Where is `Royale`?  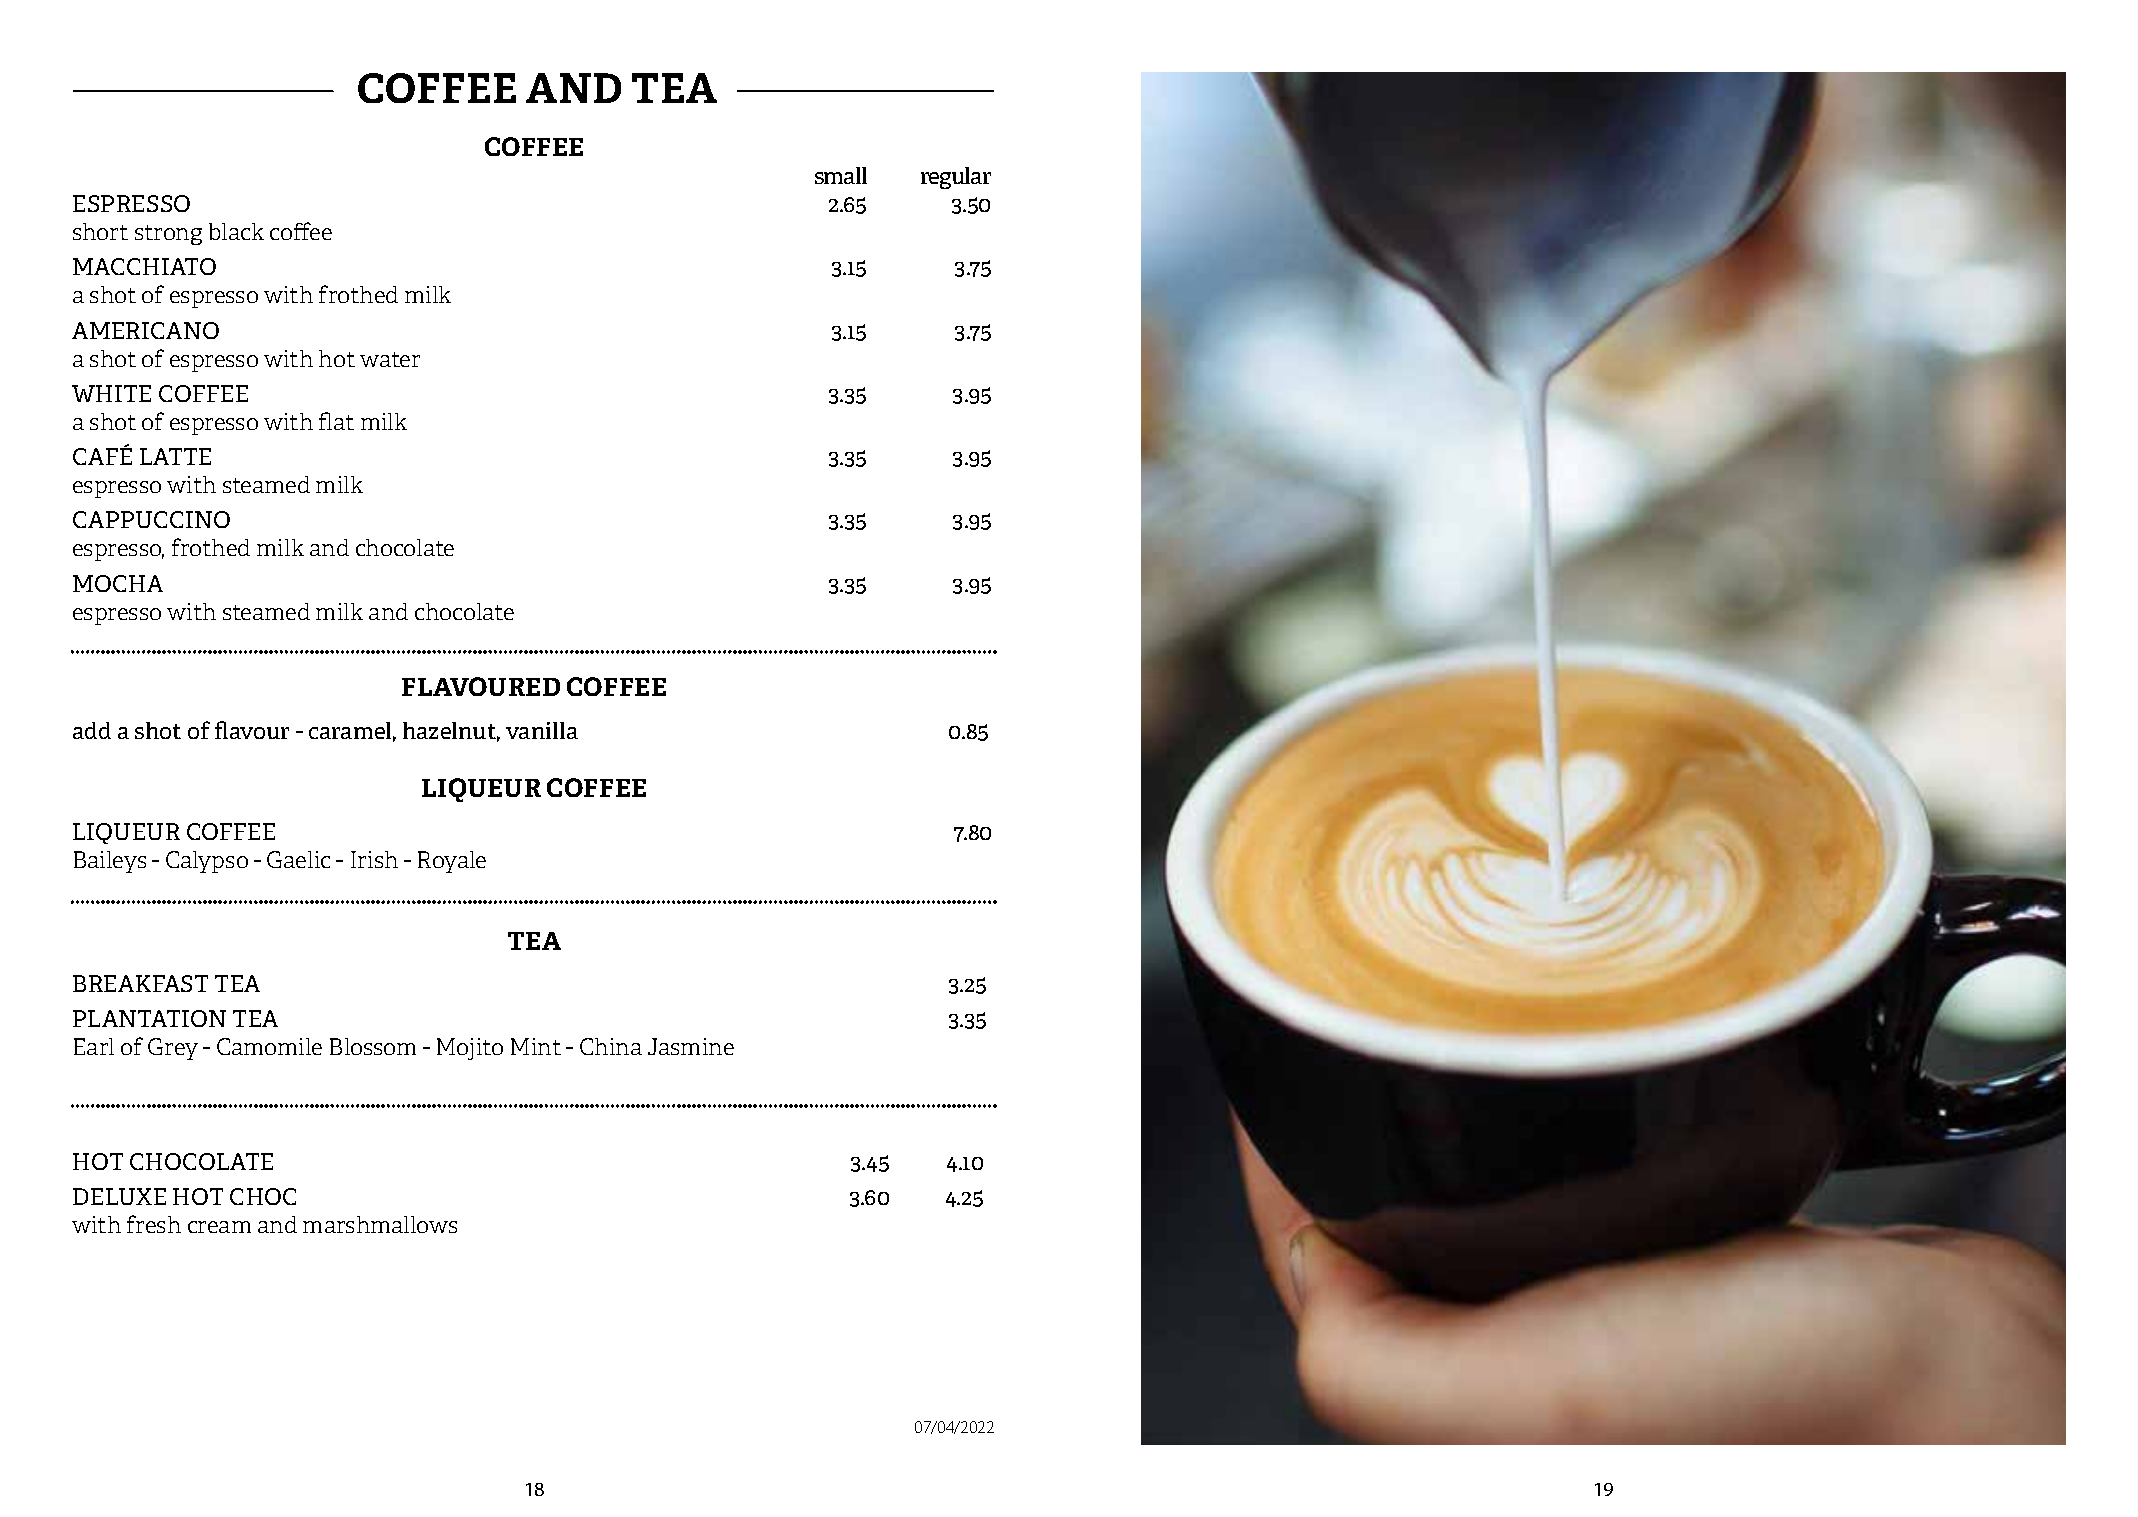
Royale is located at coordinates (452, 862).
